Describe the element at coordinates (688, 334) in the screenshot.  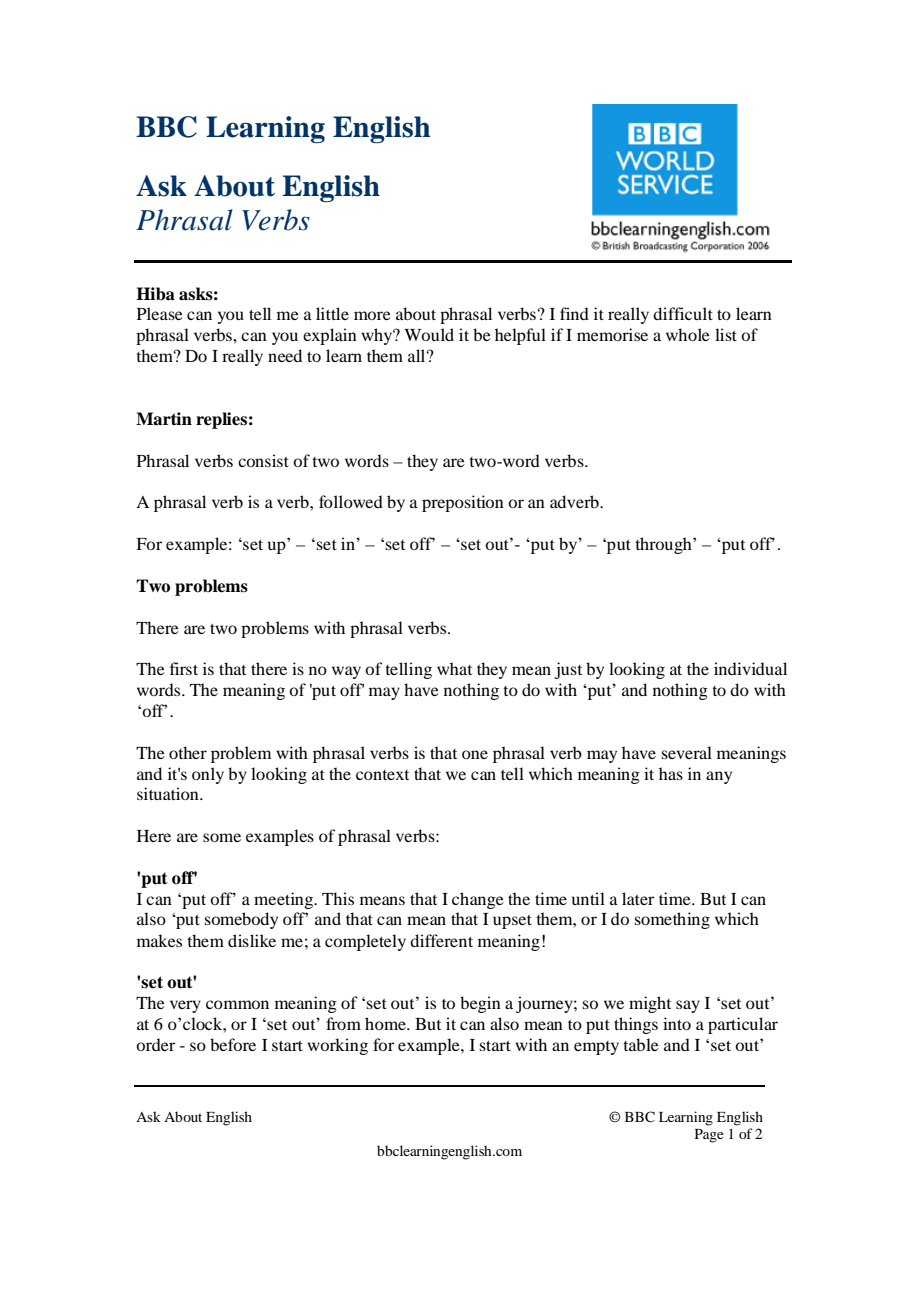
I see `whole` at that location.
